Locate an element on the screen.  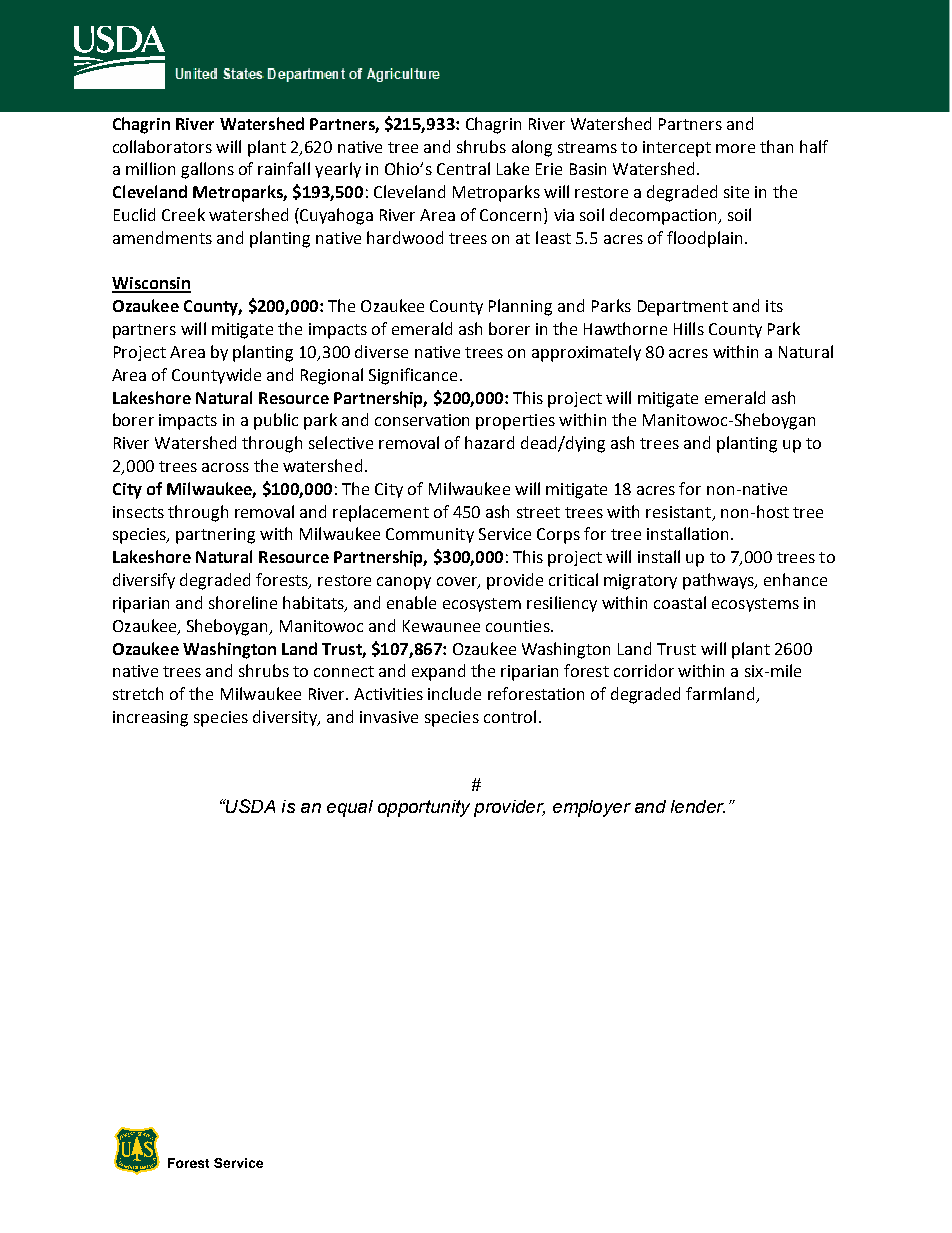
equal is located at coordinates (350, 808).
